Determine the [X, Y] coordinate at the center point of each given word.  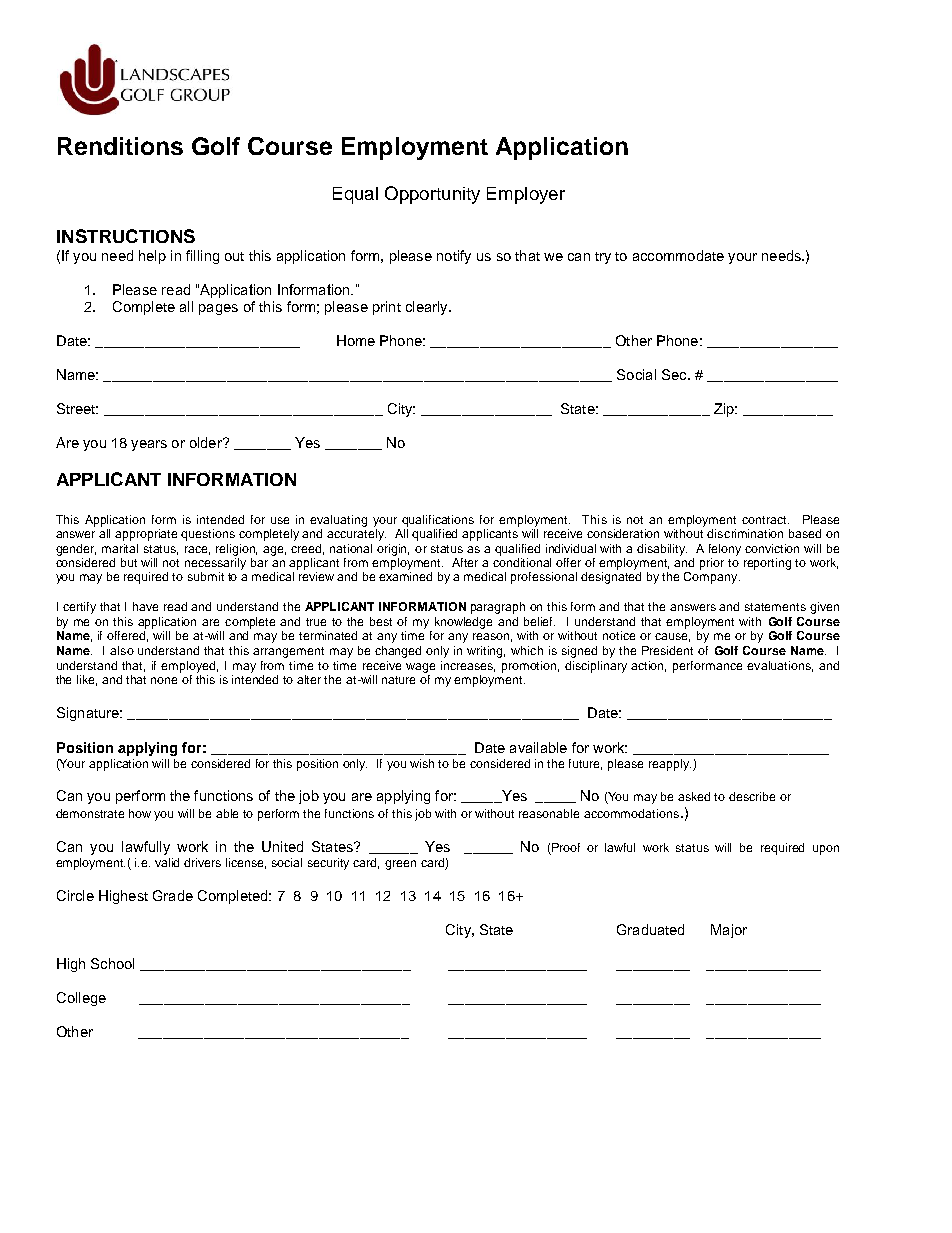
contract [765, 520]
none [164, 680]
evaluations [780, 666]
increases [468, 666]
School [112, 963]
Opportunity [432, 195]
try [603, 258]
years [149, 445]
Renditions [120, 146]
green [400, 865]
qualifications [438, 521]
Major [729, 931]
